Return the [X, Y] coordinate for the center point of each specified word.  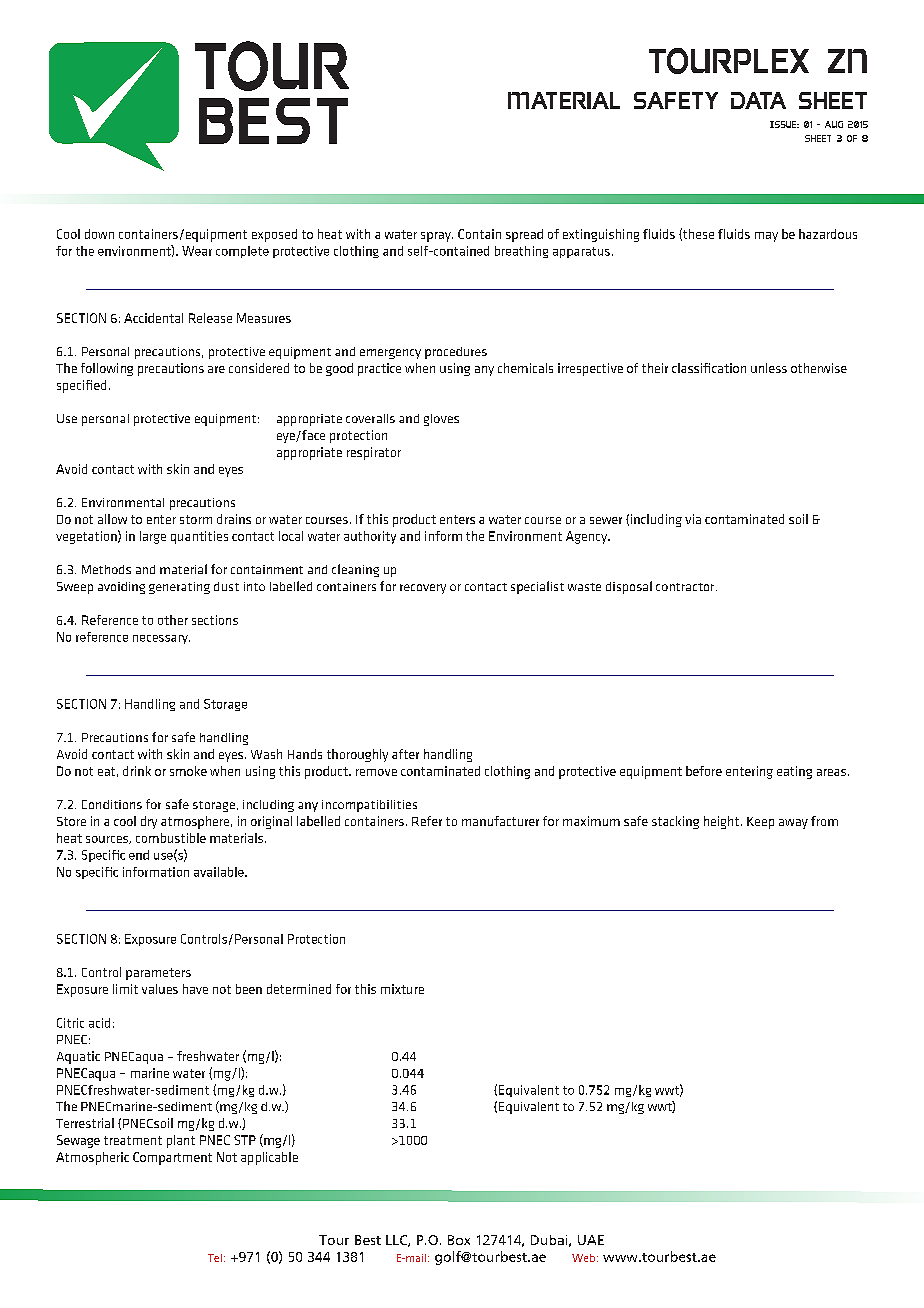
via [693, 519]
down [99, 234]
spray [437, 237]
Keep [760, 823]
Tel [215, 1258]
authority [370, 537]
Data [758, 100]
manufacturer [500, 821]
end [139, 855]
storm [196, 519]
